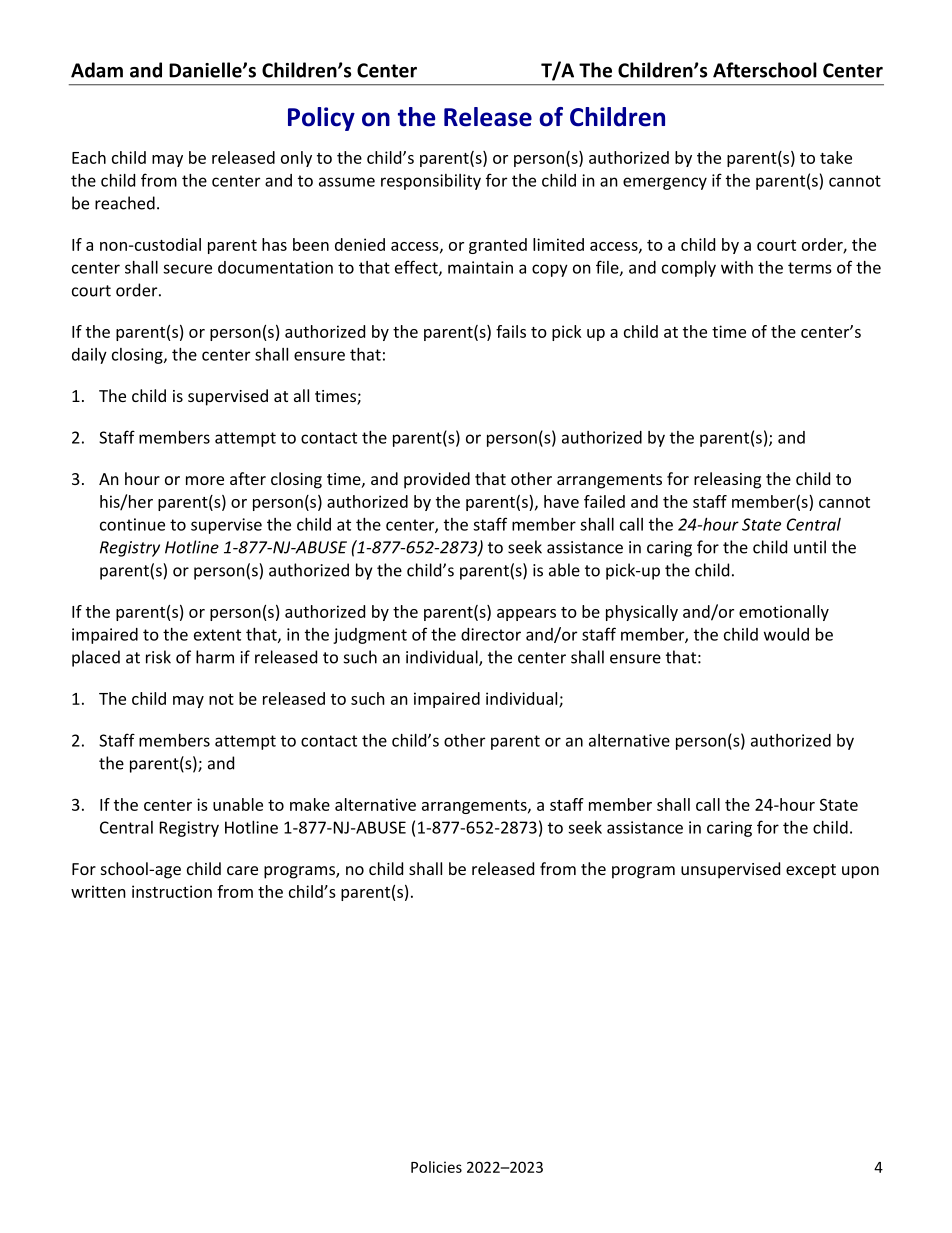  What do you see at coordinates (431, 182) in the screenshot?
I see `responsibility` at bounding box center [431, 182].
